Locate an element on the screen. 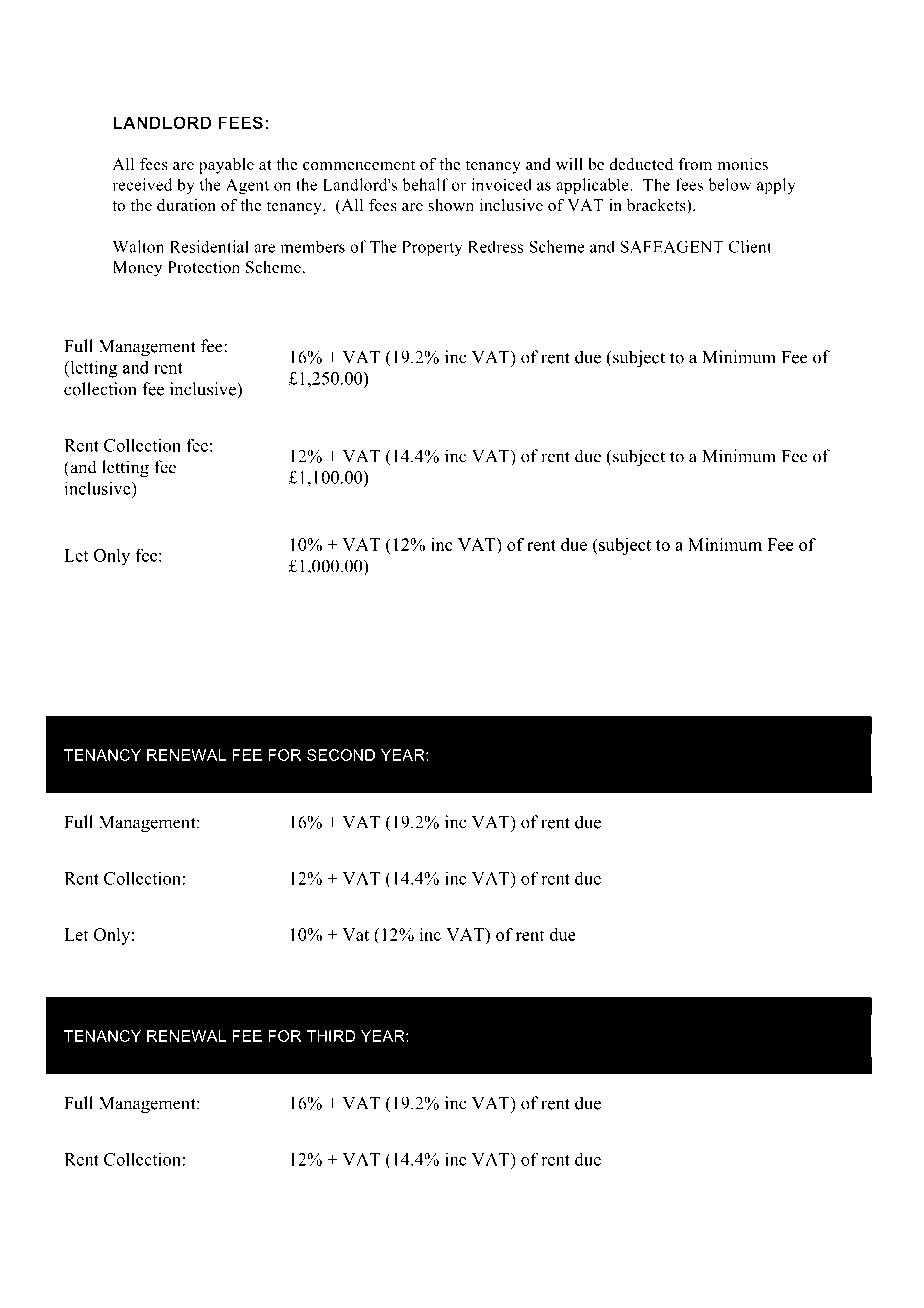  Client is located at coordinates (750, 246).
